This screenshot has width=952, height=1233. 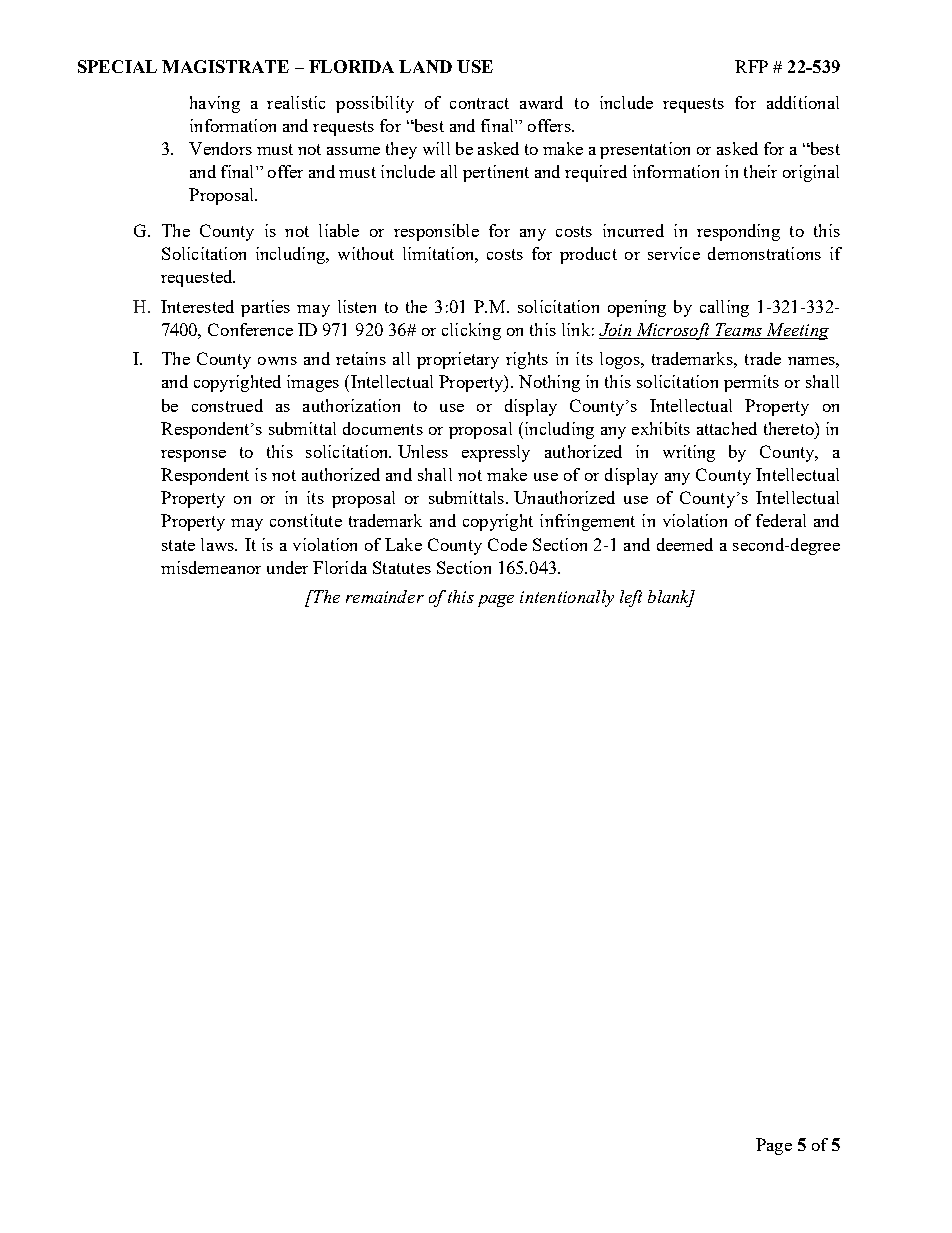 What do you see at coordinates (425, 66) in the screenshot?
I see `LAND` at bounding box center [425, 66].
